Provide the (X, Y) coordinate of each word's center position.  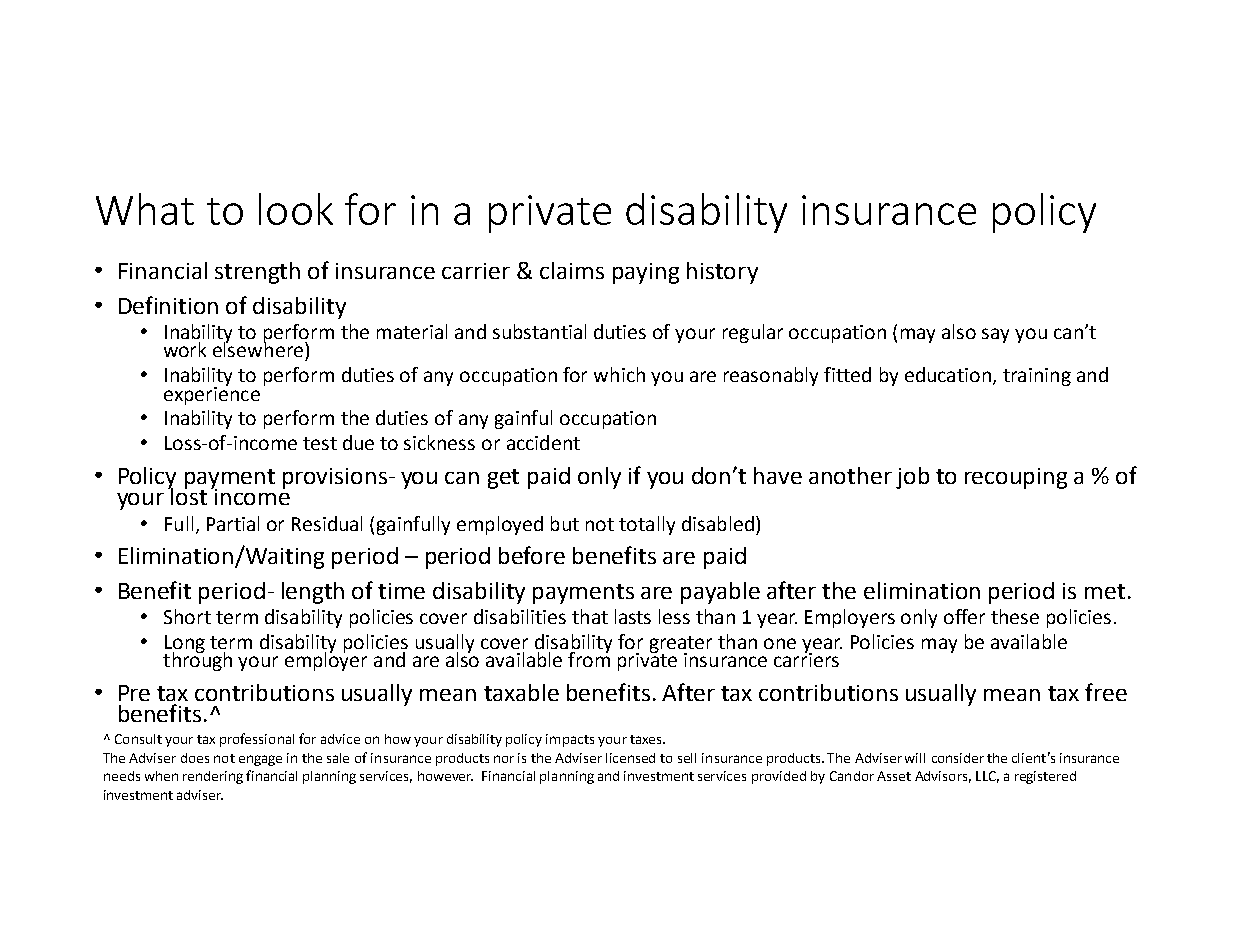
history (722, 273)
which (619, 374)
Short (187, 616)
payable (720, 593)
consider (958, 758)
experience (212, 394)
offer (964, 616)
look (296, 209)
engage (260, 760)
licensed (630, 758)
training (1037, 377)
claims (572, 270)
